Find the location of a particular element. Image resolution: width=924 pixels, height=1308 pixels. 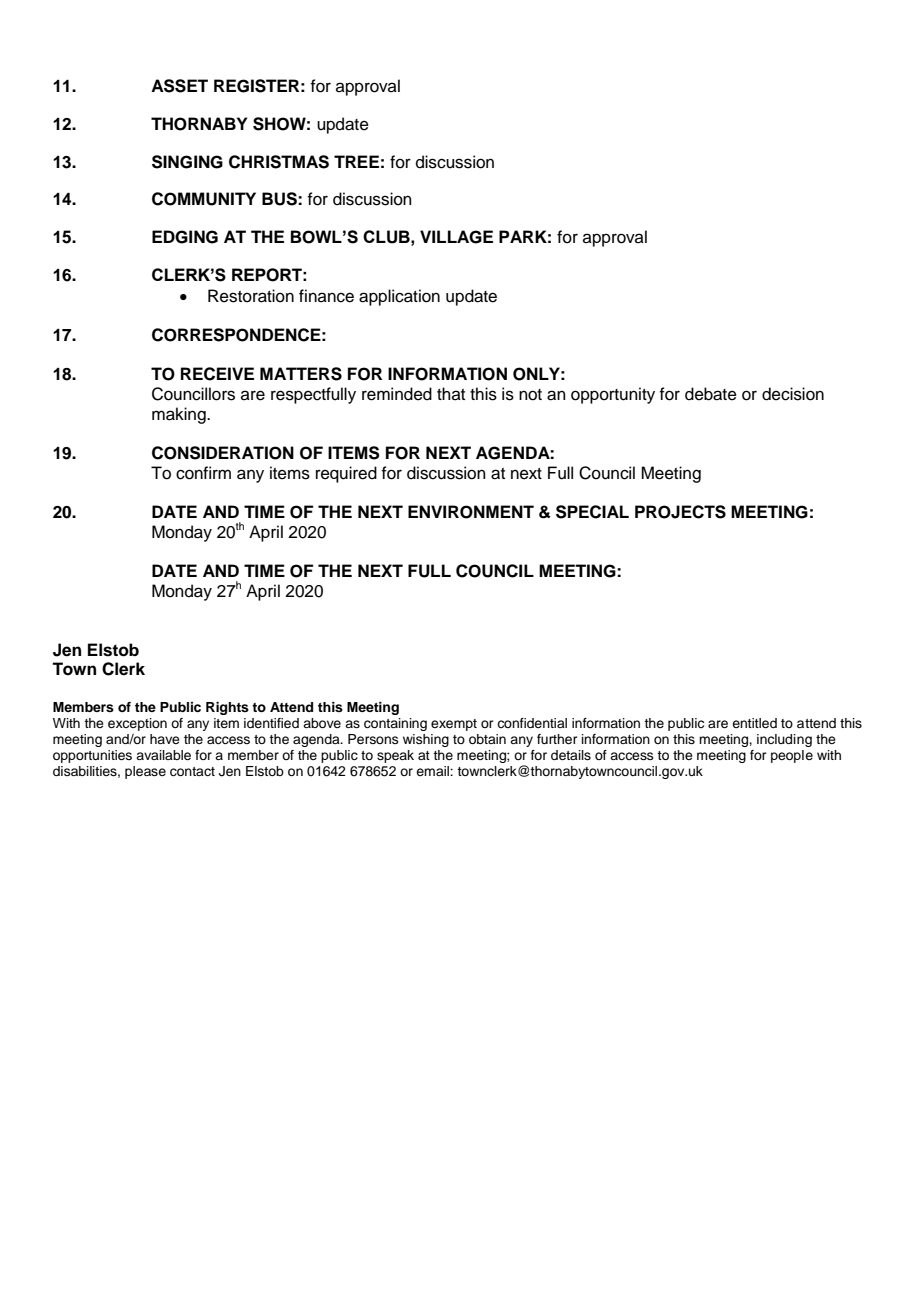

wishing is located at coordinates (426, 740).
